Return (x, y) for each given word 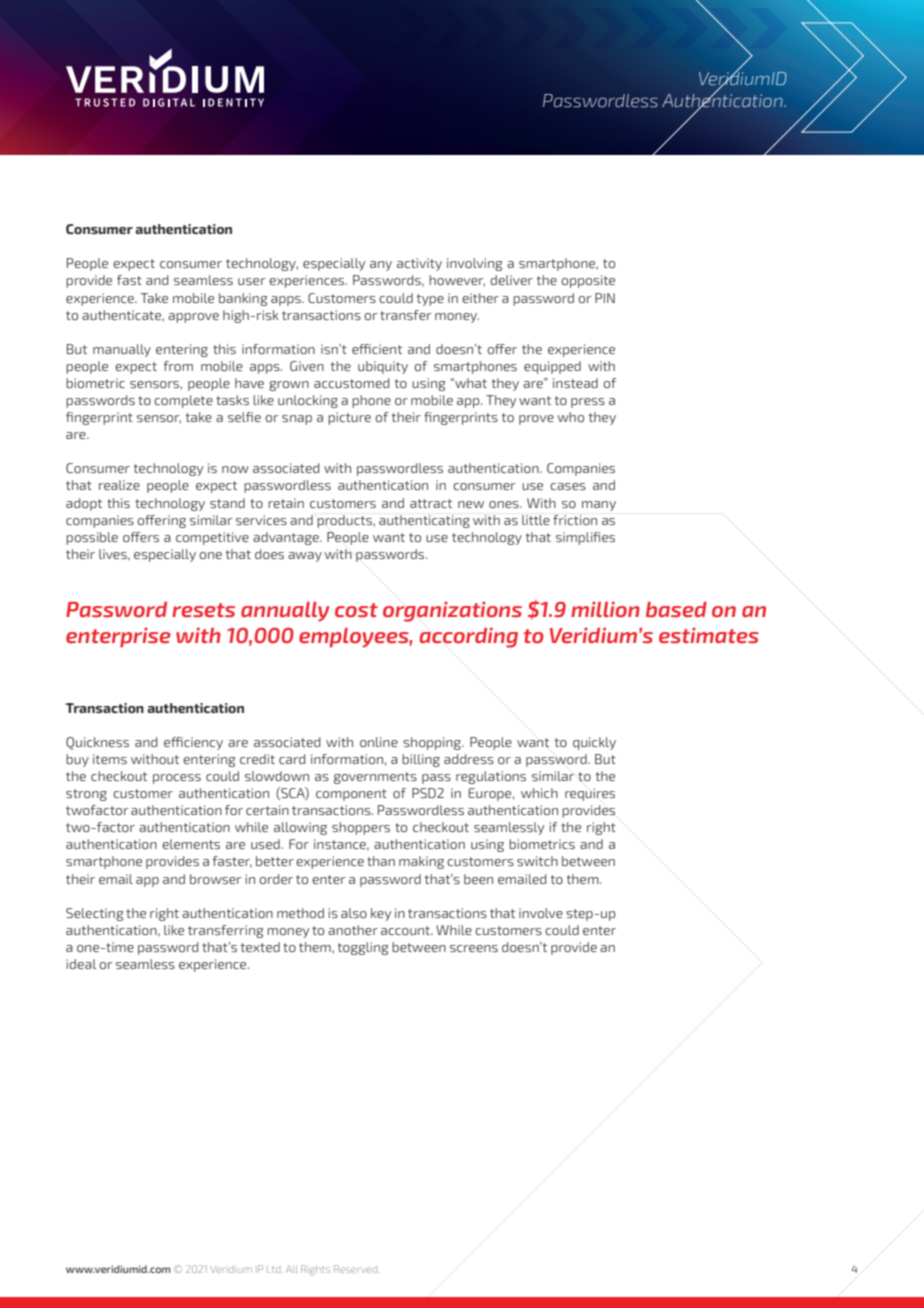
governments (375, 778)
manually (122, 350)
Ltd (275, 1270)
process (177, 779)
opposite (588, 281)
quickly (594, 743)
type (430, 300)
